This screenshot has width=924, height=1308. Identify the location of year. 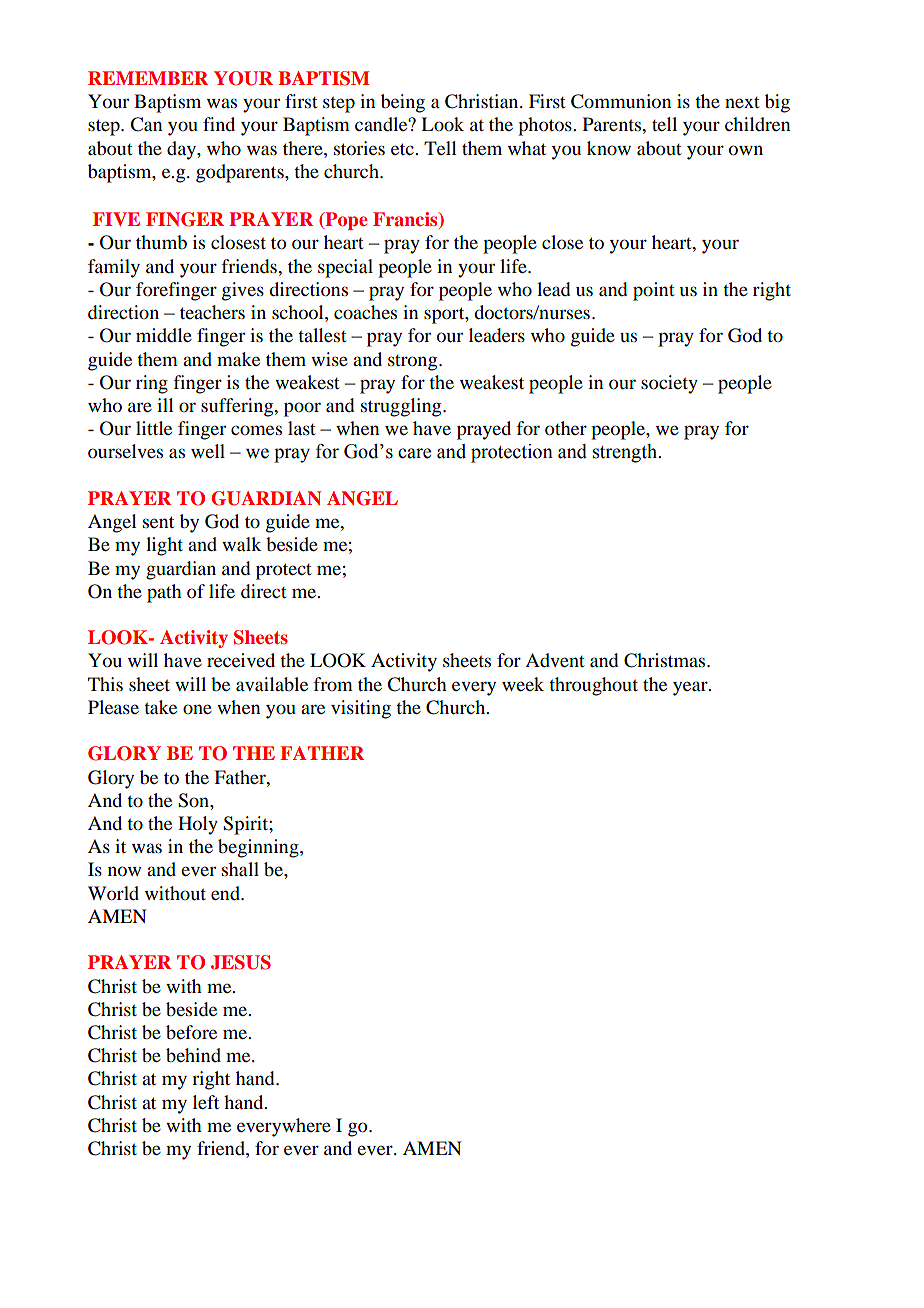
(691, 688).
